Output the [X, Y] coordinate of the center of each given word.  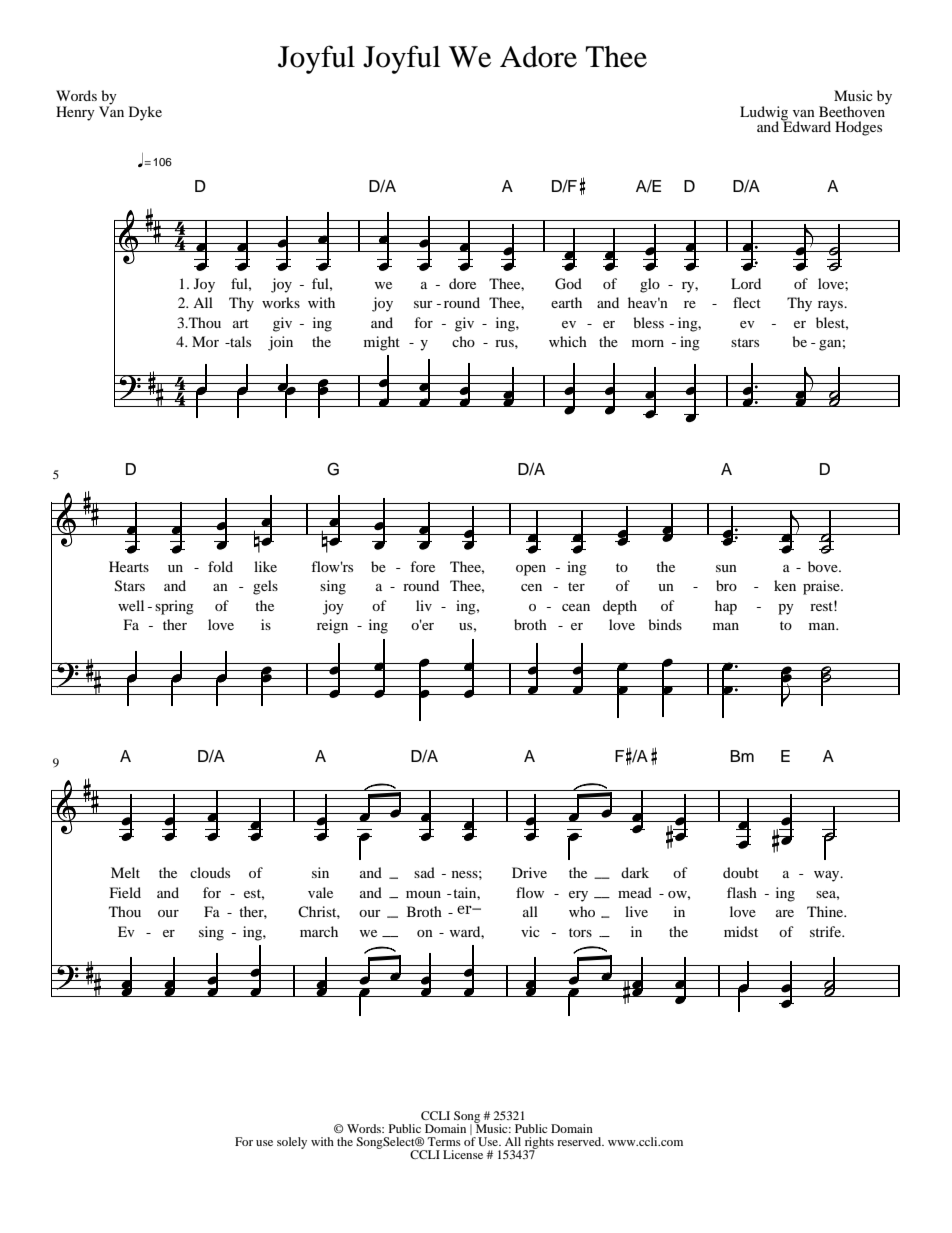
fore [422, 566]
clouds [210, 872]
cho [463, 341]
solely [292, 1143]
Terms [444, 1141]
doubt [741, 872]
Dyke [145, 113]
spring [174, 607]
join [280, 343]
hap [726, 607]
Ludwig [765, 114]
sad [424, 872]
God [568, 284]
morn [648, 343]
